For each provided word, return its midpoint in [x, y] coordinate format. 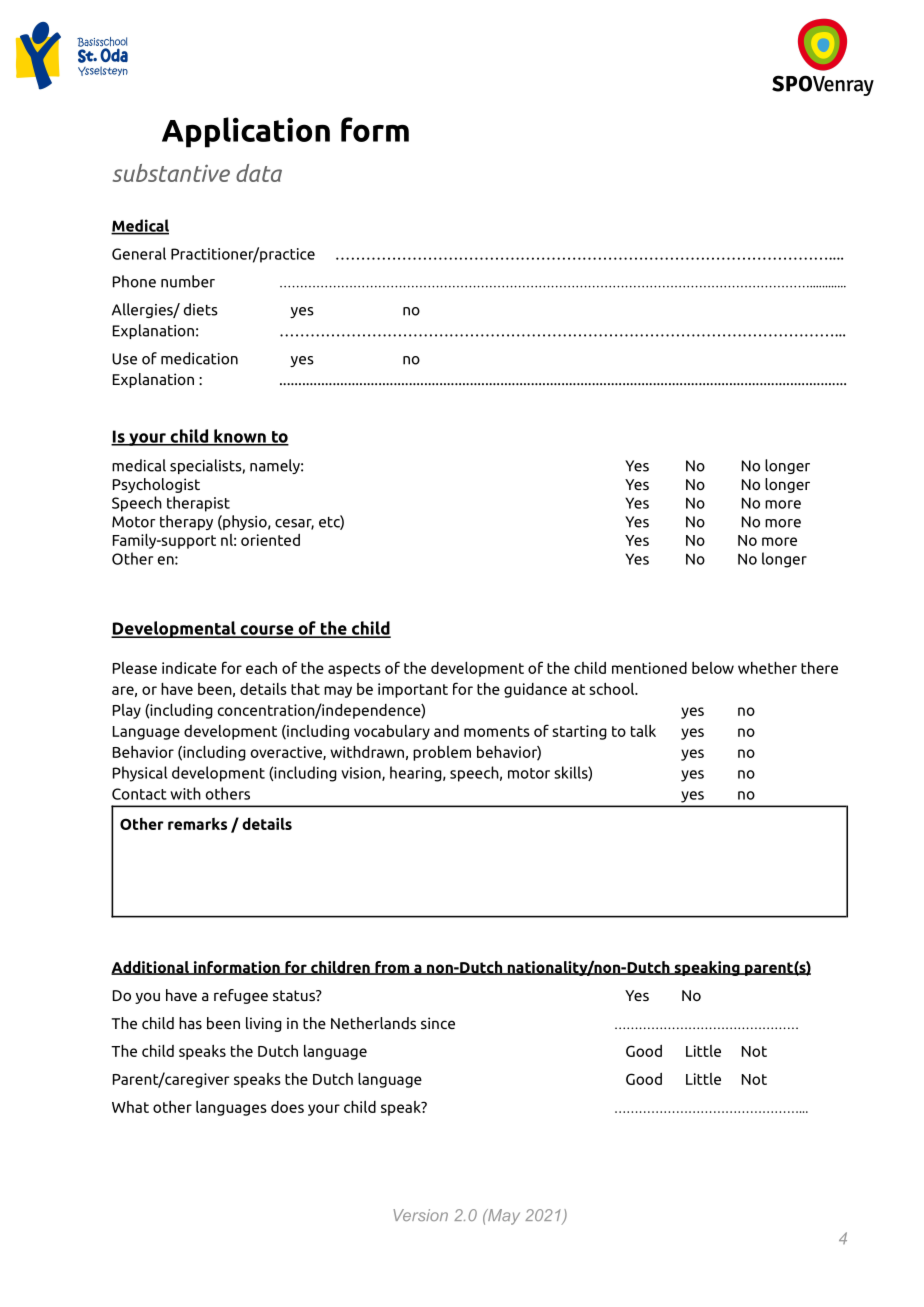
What [130, 1107]
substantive [171, 173]
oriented [270, 539]
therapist [198, 504]
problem [442, 753]
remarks [197, 824]
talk [643, 730]
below [713, 667]
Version [420, 1215]
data [259, 173]
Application [246, 132]
